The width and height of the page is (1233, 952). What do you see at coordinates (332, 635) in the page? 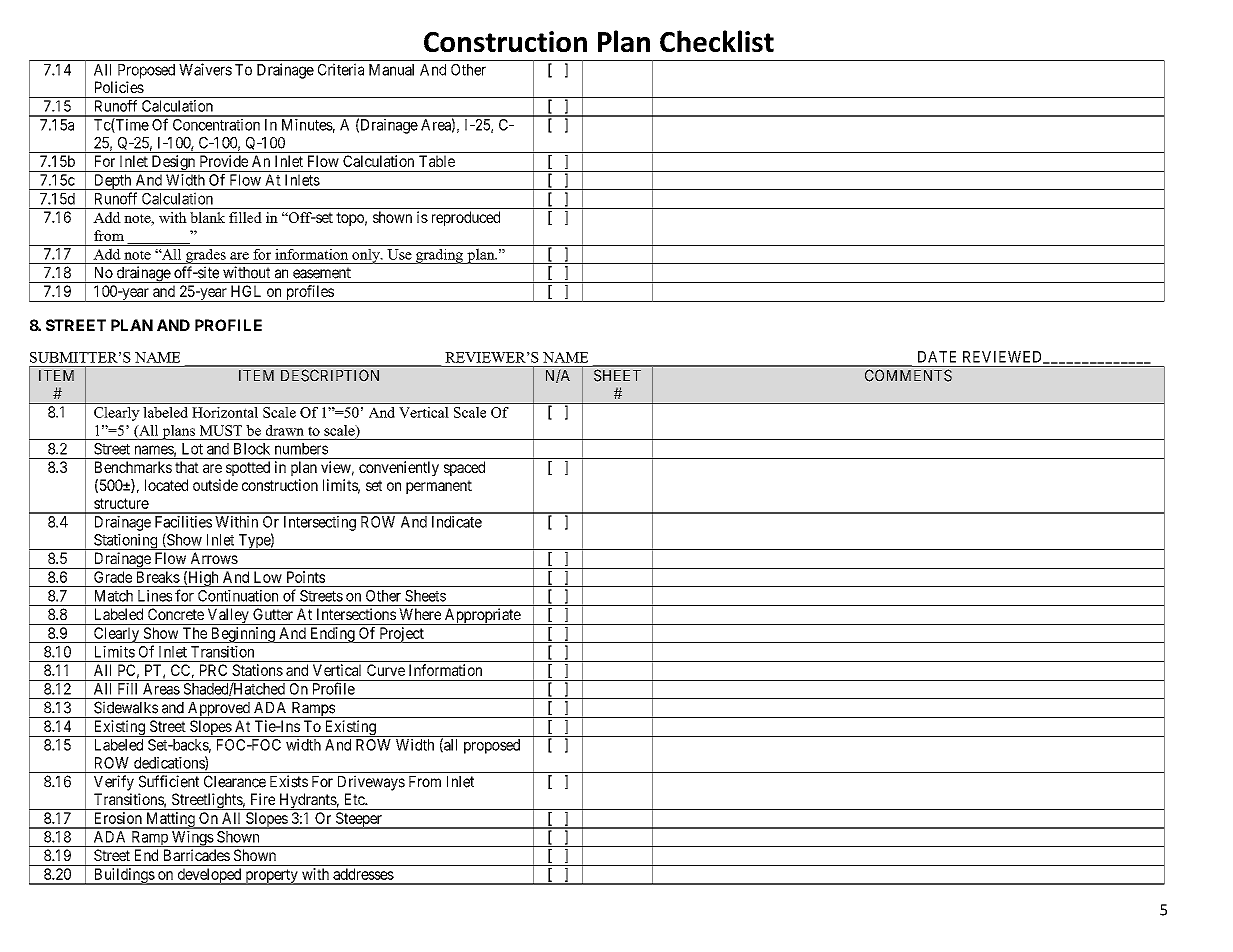
I see `Ending` at bounding box center [332, 635].
